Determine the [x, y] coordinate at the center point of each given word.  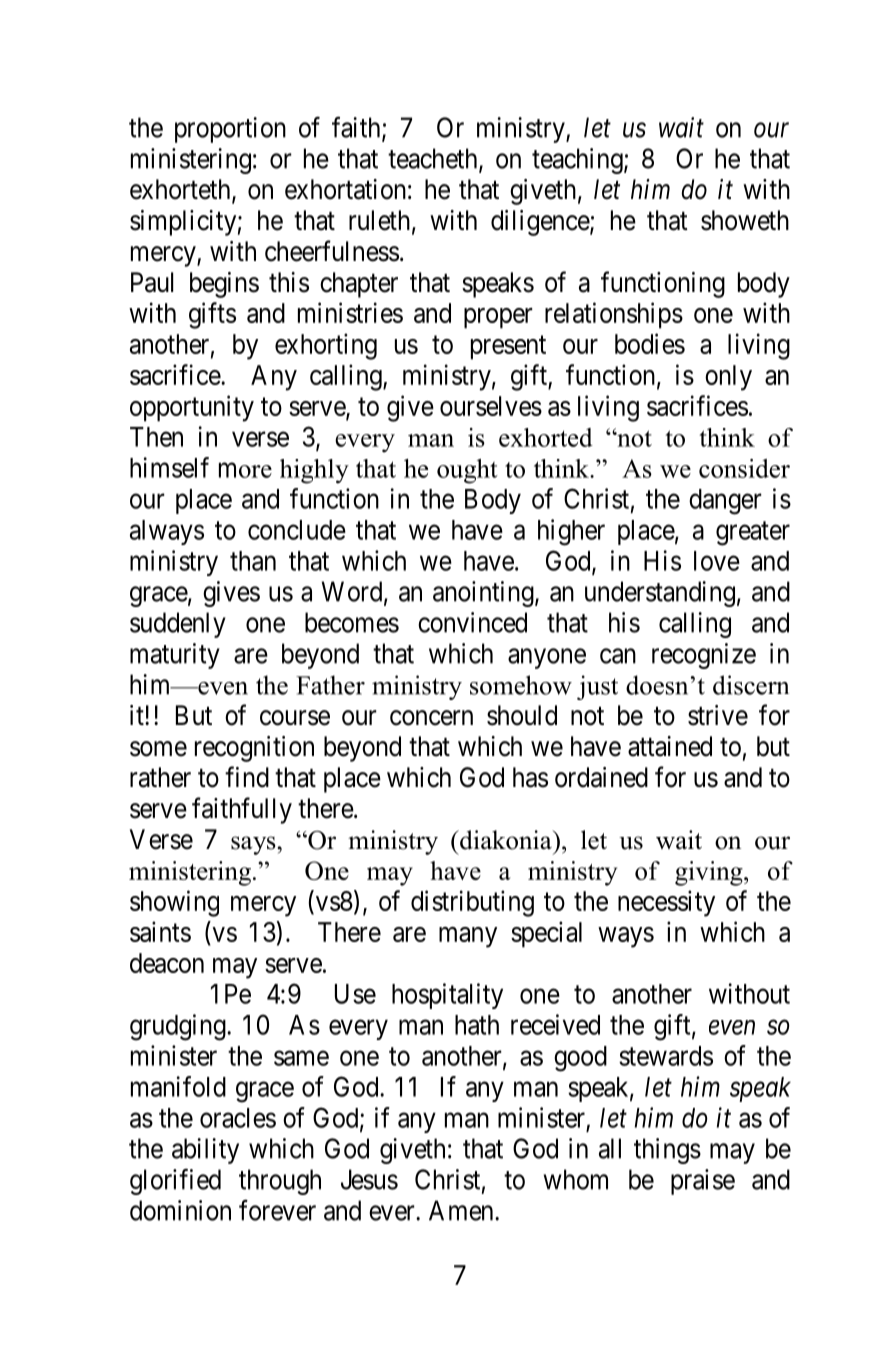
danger [725, 502]
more [245, 470]
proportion [230, 130]
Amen [462, 1210]
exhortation [345, 189]
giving [710, 873]
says [254, 845]
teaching [578, 161]
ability [205, 1151]
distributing [472, 903]
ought [467, 471]
